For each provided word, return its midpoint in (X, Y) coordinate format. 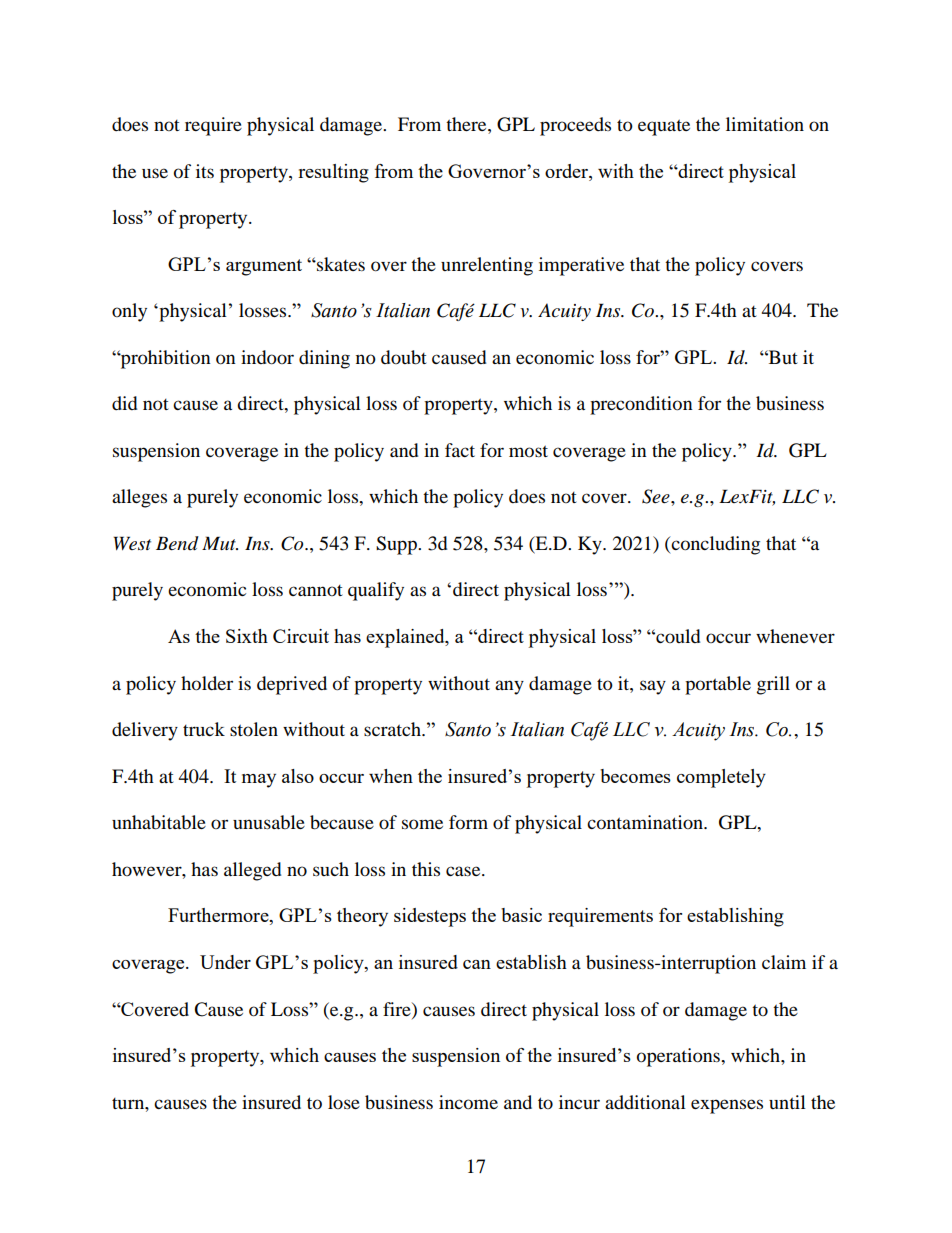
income (468, 1102)
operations (679, 1057)
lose (344, 1102)
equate (664, 127)
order (567, 171)
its (205, 171)
